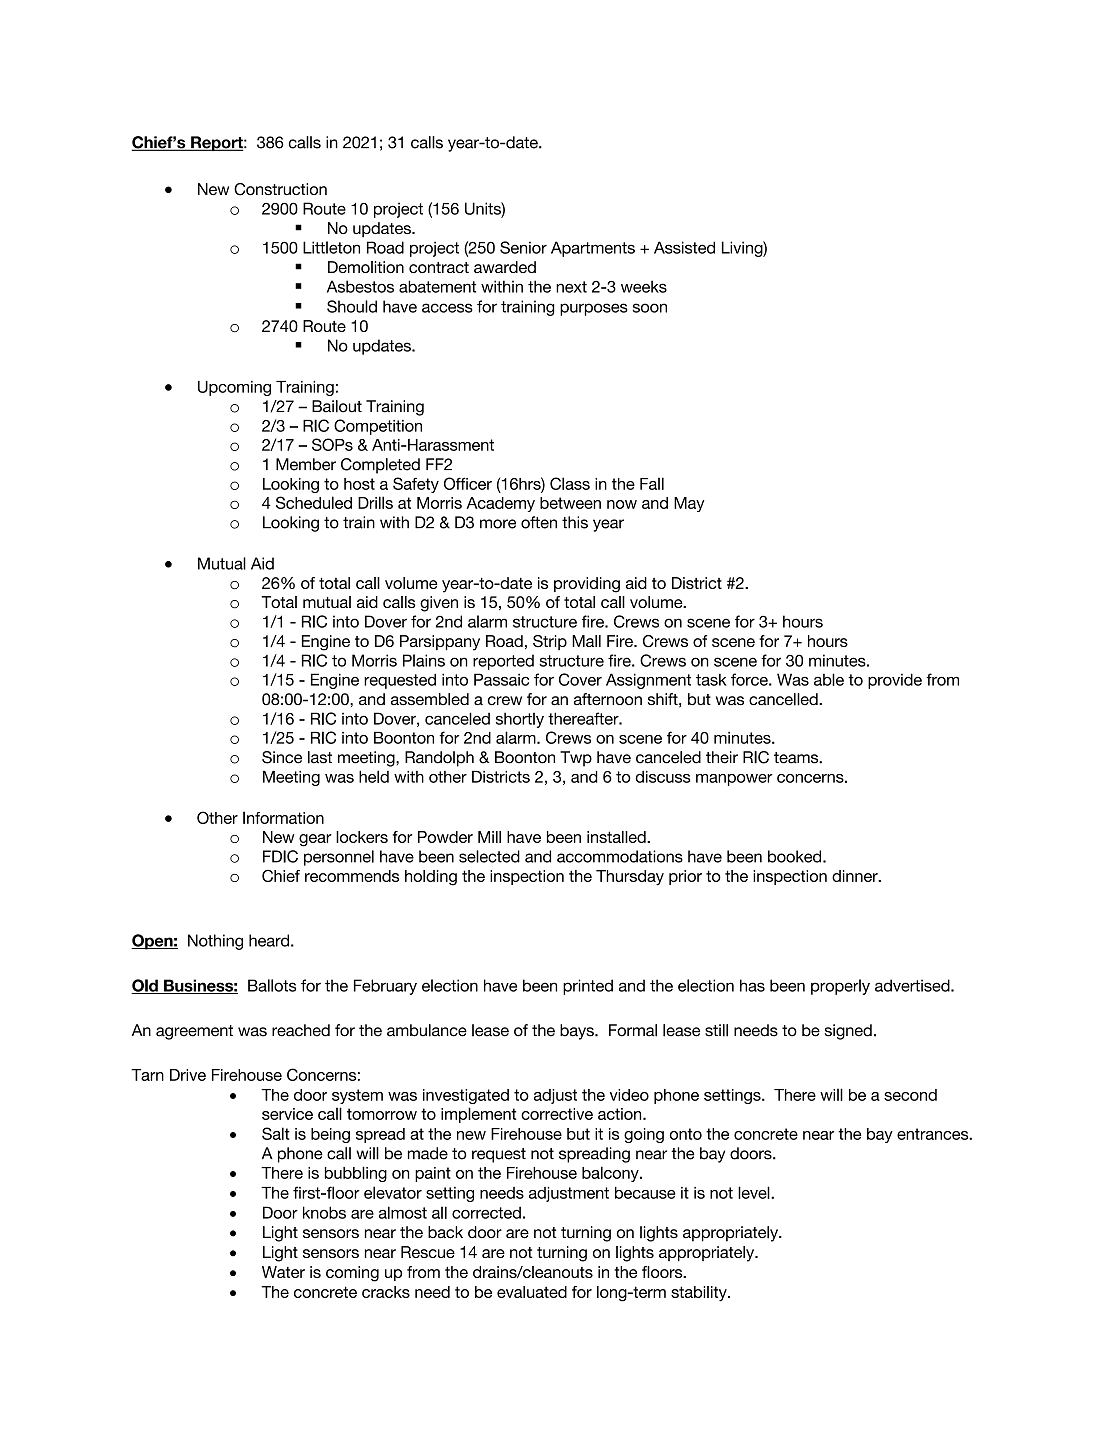  Describe the element at coordinates (684, 247) in the screenshot. I see `Assisted` at that location.
